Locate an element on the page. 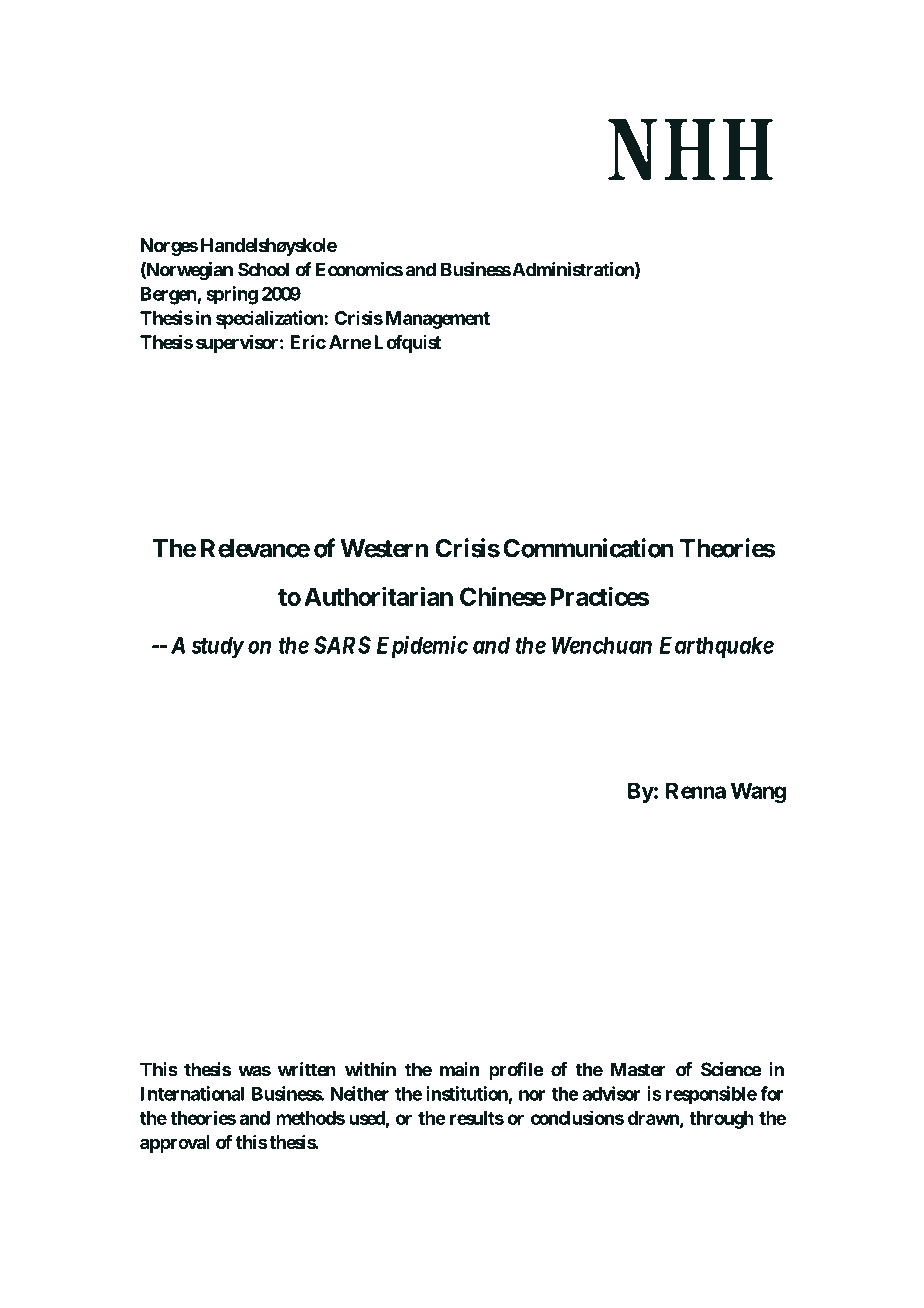 This image has height=1308, width=924. International is located at coordinates (192, 1093).
